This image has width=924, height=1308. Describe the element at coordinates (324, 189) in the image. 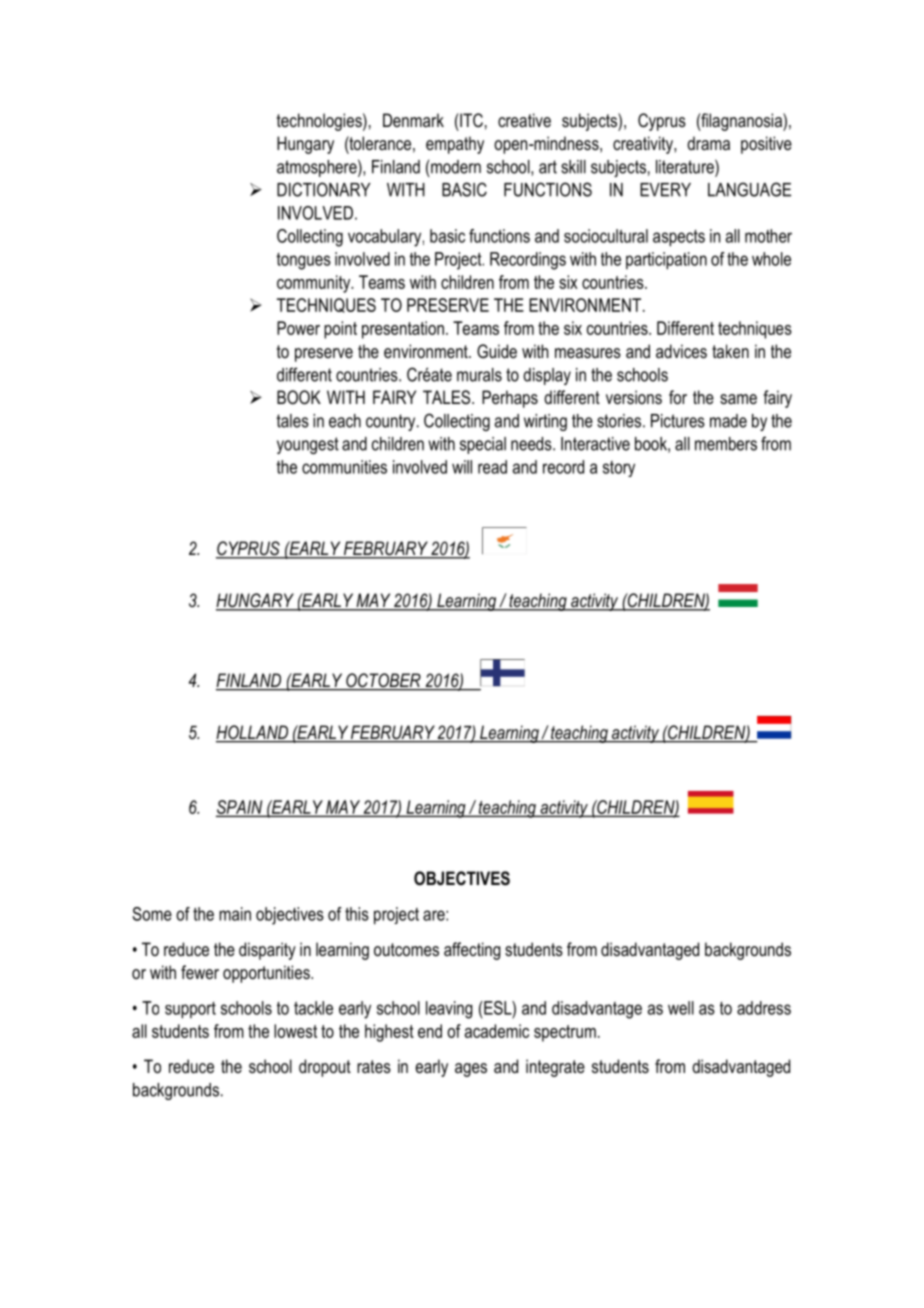

I see `DICTIONARY` at that location.
